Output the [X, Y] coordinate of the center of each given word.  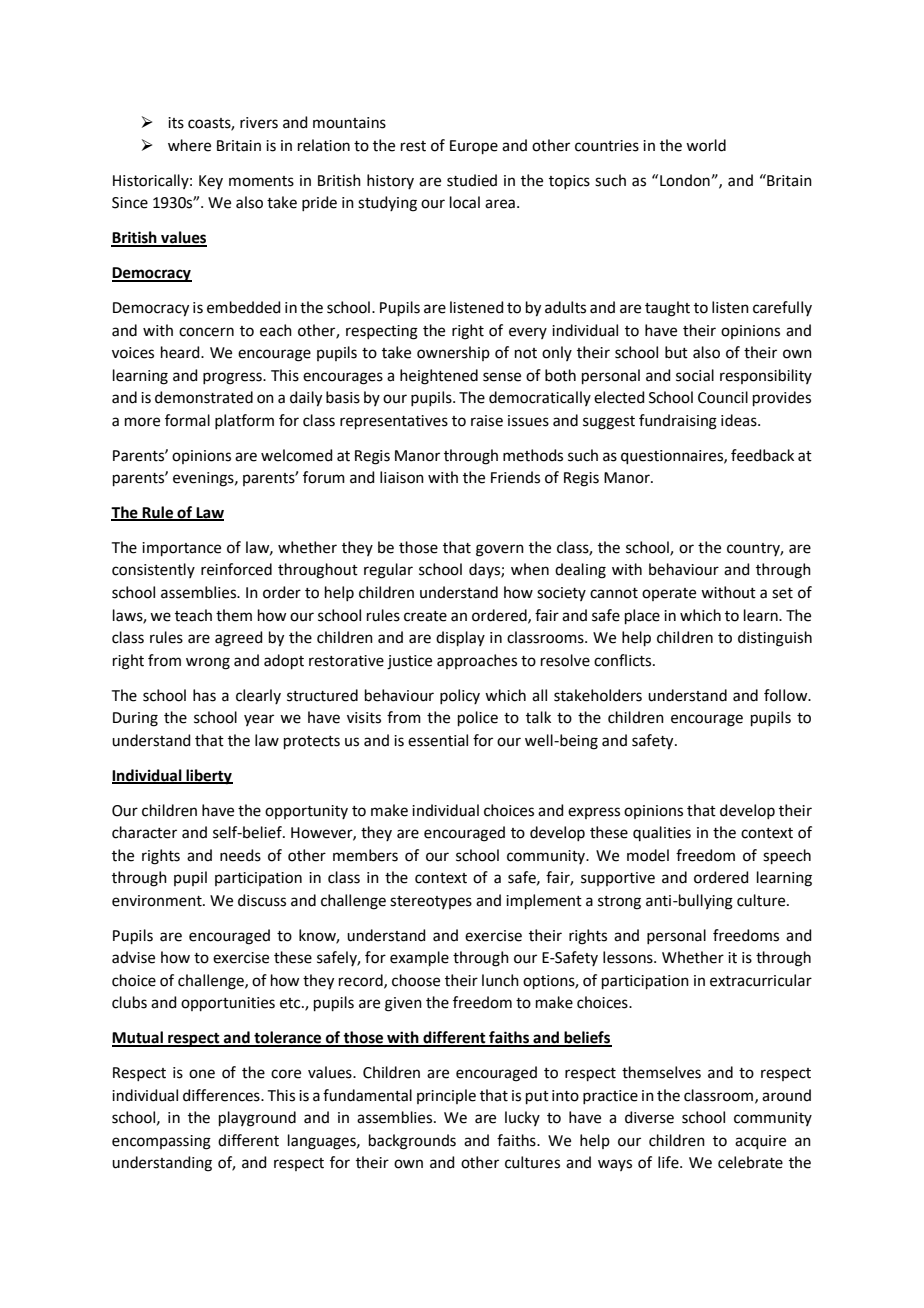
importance [181, 549]
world [706, 145]
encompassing [161, 1142]
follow [787, 695]
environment [158, 901]
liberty [208, 777]
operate [669, 594]
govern [500, 550]
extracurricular [761, 980]
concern [206, 332]
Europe [474, 147]
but [676, 352]
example [419, 958]
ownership [453, 353]
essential [438, 740]
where [189, 145]
